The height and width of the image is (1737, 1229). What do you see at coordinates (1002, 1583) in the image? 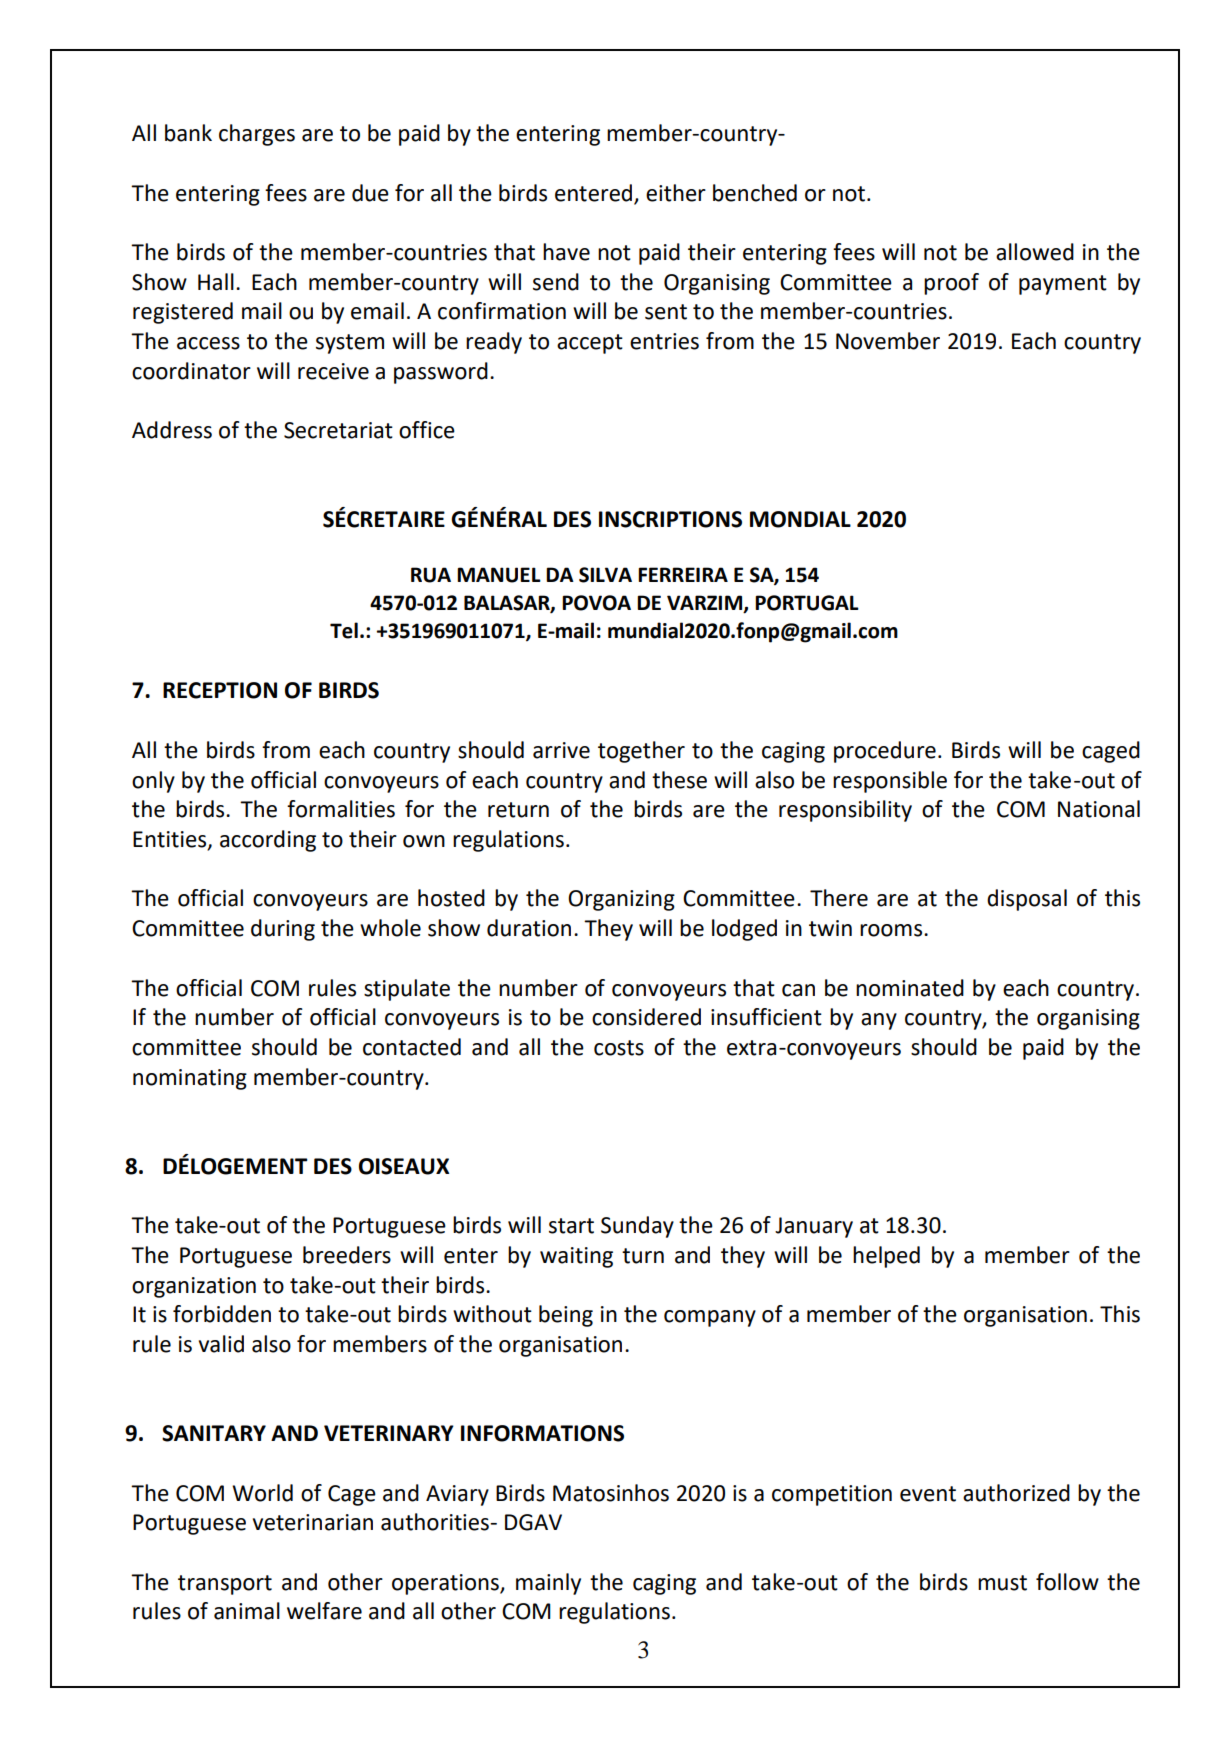
I see `must` at bounding box center [1002, 1583].
